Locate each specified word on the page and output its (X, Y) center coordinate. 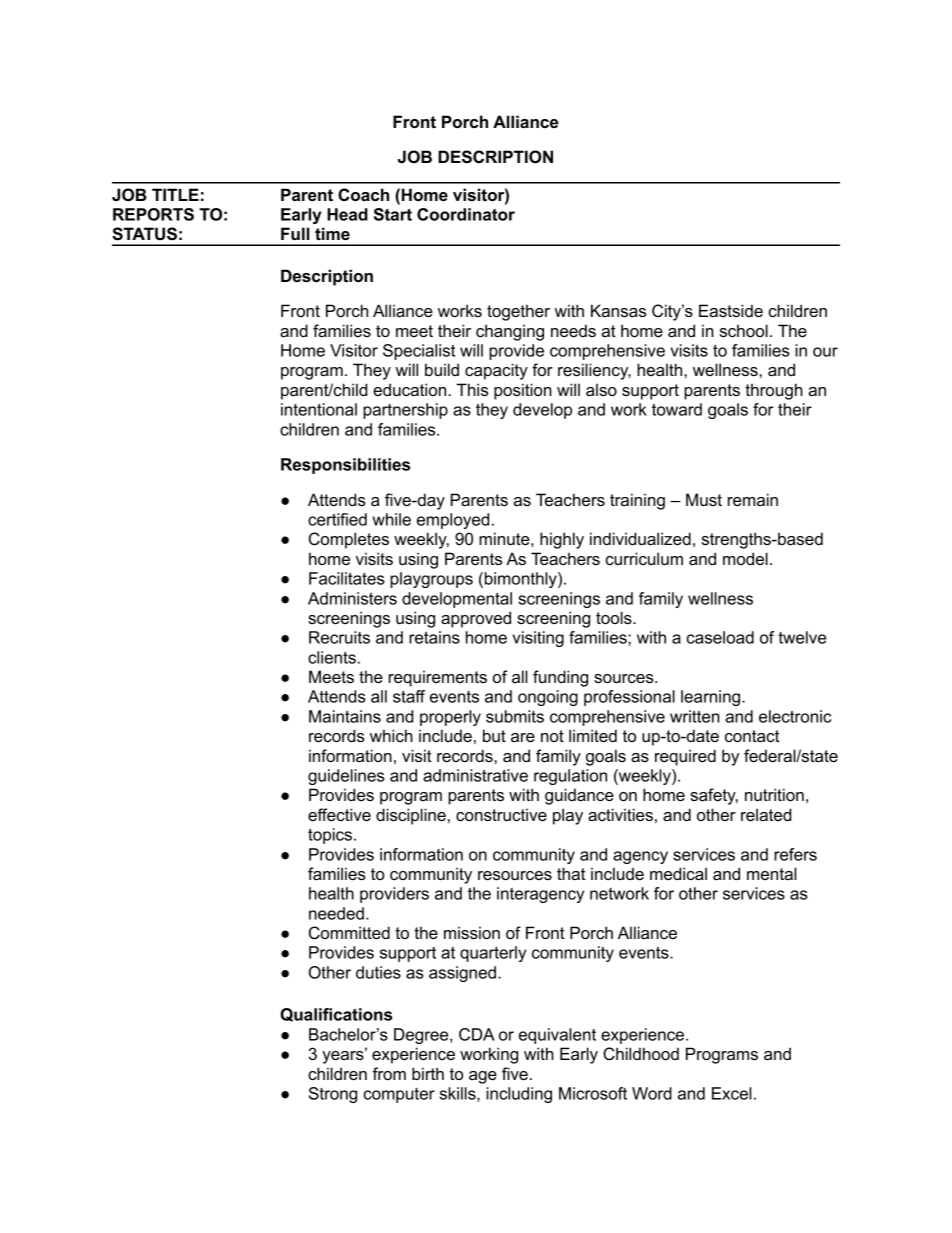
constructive (501, 814)
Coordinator (466, 214)
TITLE (175, 194)
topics (330, 836)
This (472, 389)
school (744, 330)
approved (476, 619)
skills (459, 1094)
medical (678, 873)
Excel (732, 1093)
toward (677, 409)
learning (710, 698)
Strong (333, 1095)
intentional (319, 409)
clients (332, 657)
